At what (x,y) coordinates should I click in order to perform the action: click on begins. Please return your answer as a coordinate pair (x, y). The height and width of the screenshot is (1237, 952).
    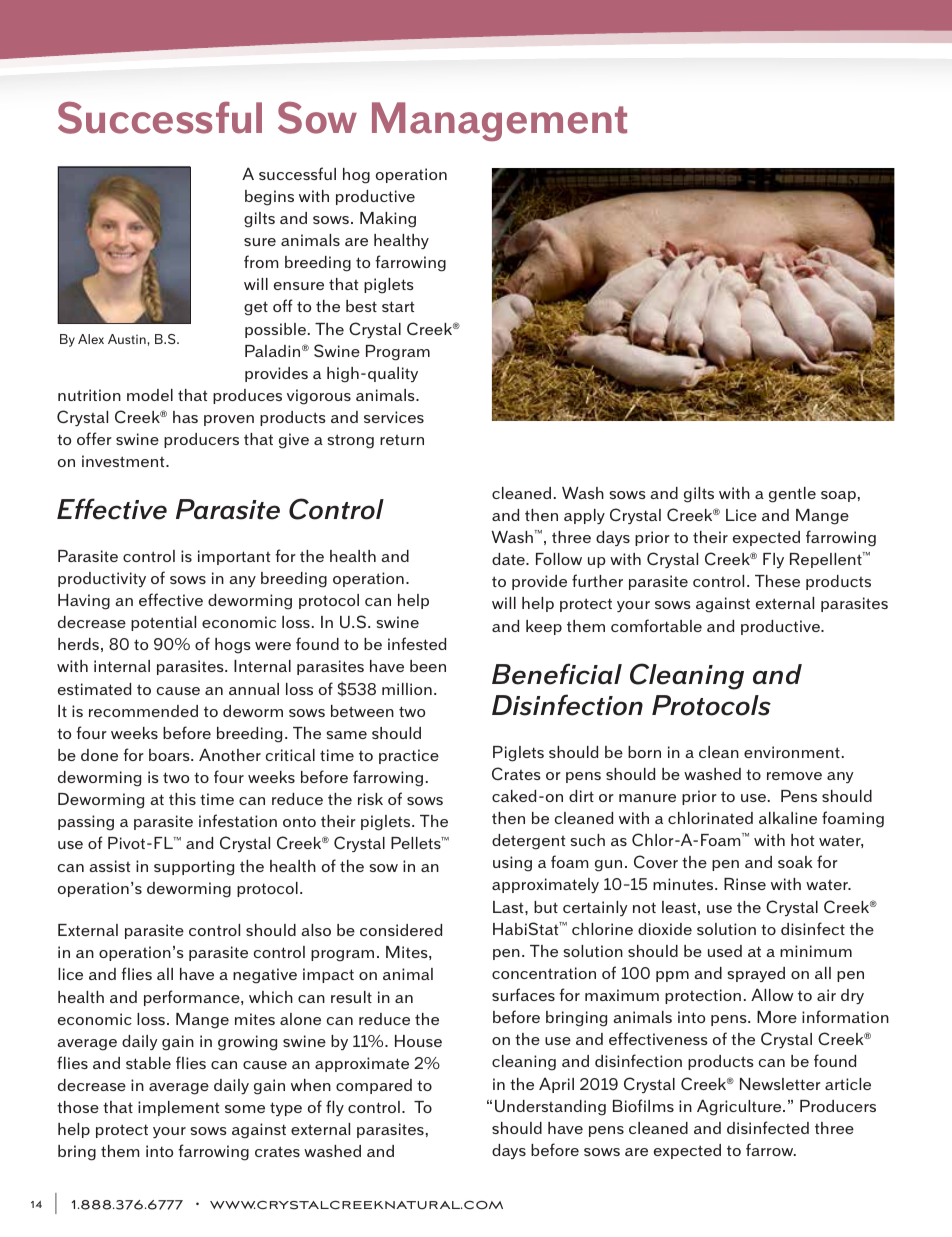
    Looking at the image, I should click on (269, 198).
